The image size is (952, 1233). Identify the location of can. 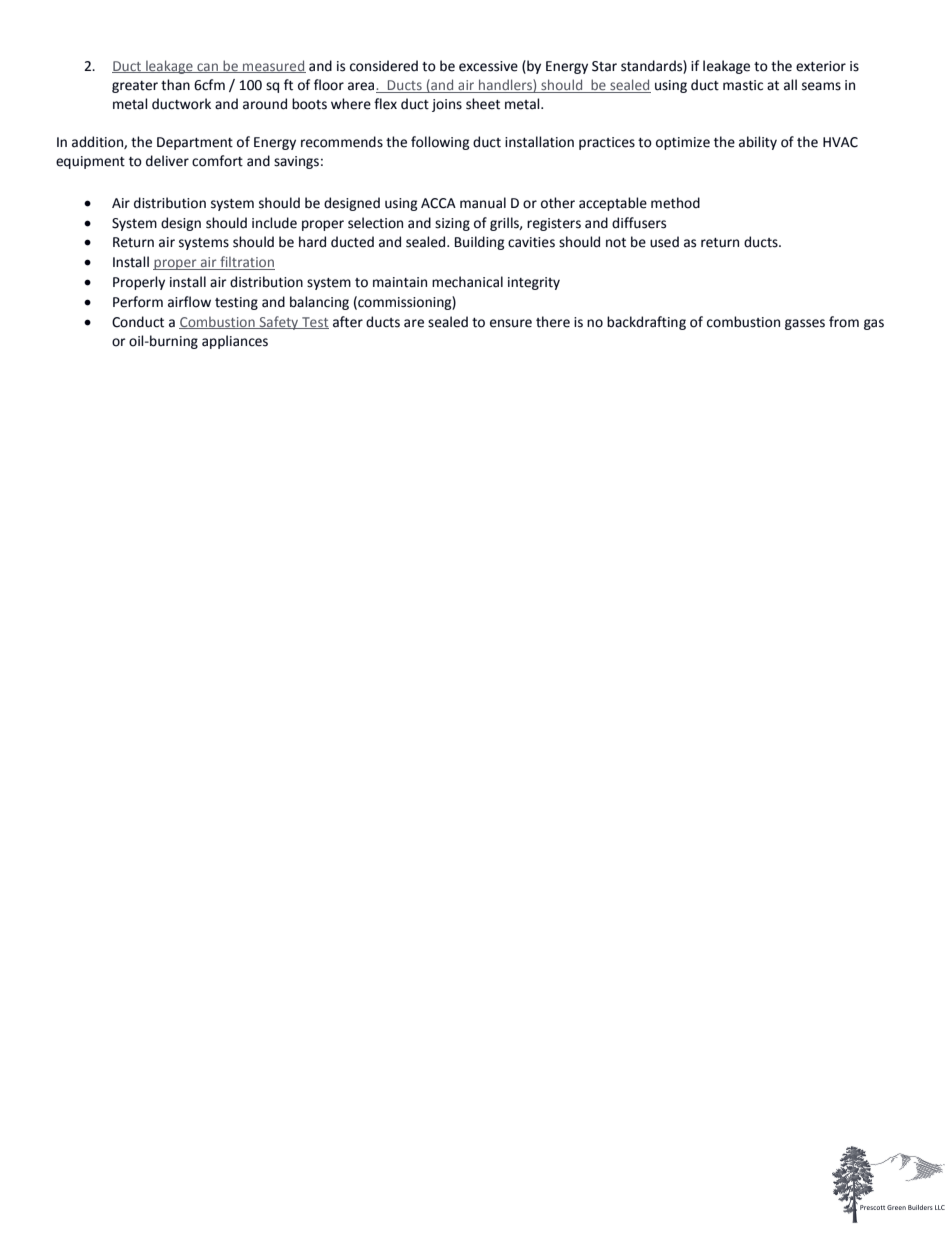
(207, 68).
